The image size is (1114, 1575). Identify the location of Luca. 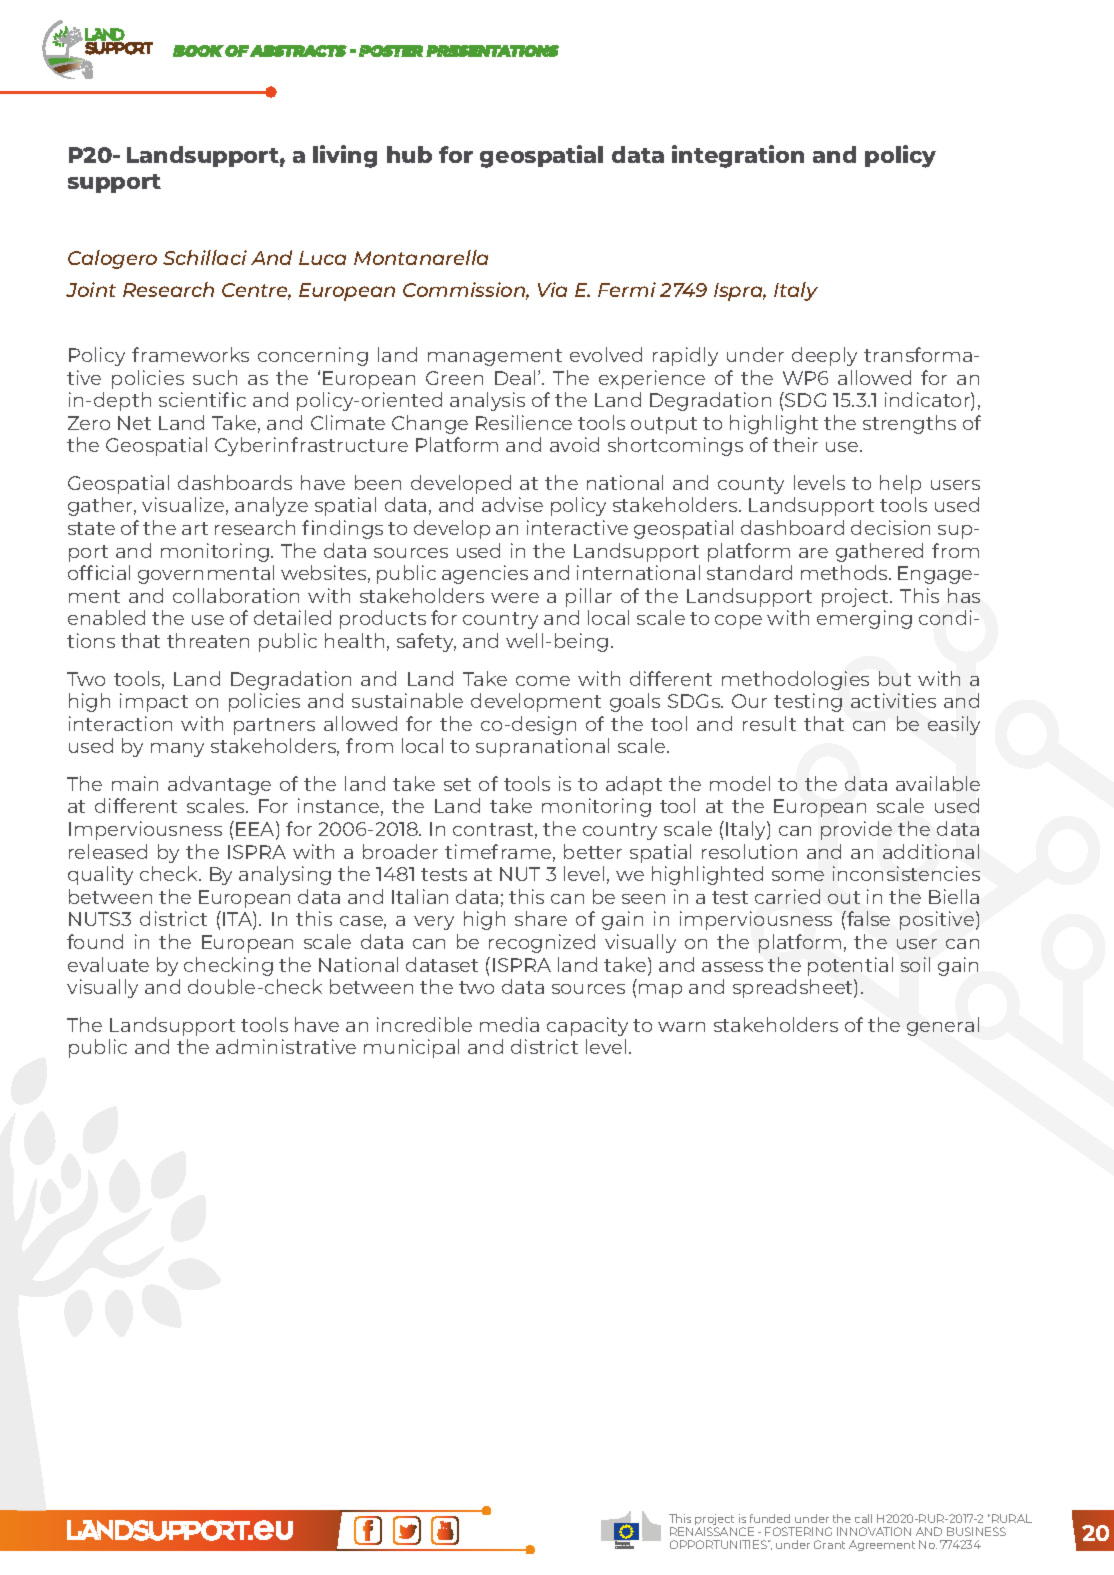
(322, 258).
